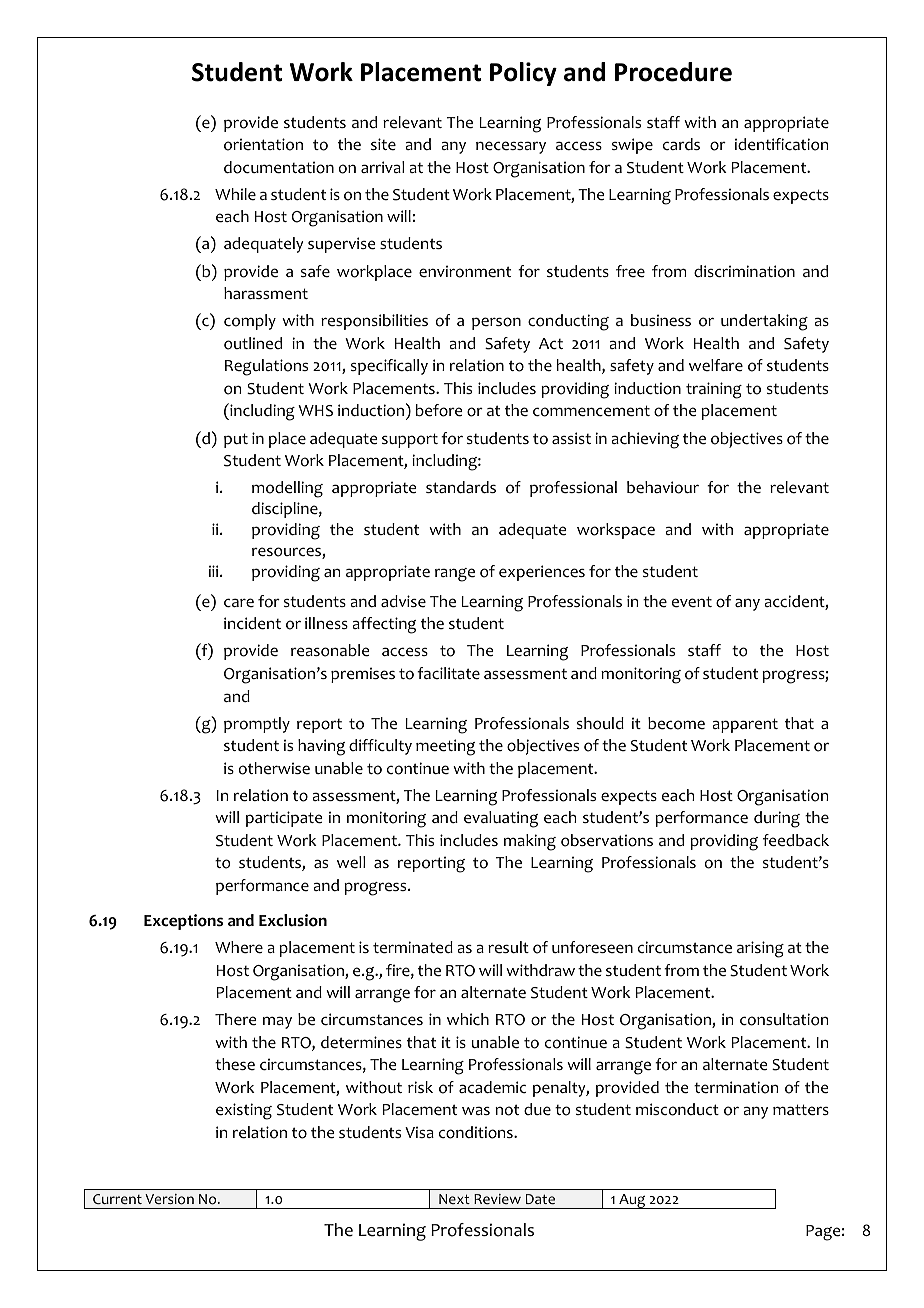 The image size is (924, 1308). I want to click on necessary, so click(511, 147).
